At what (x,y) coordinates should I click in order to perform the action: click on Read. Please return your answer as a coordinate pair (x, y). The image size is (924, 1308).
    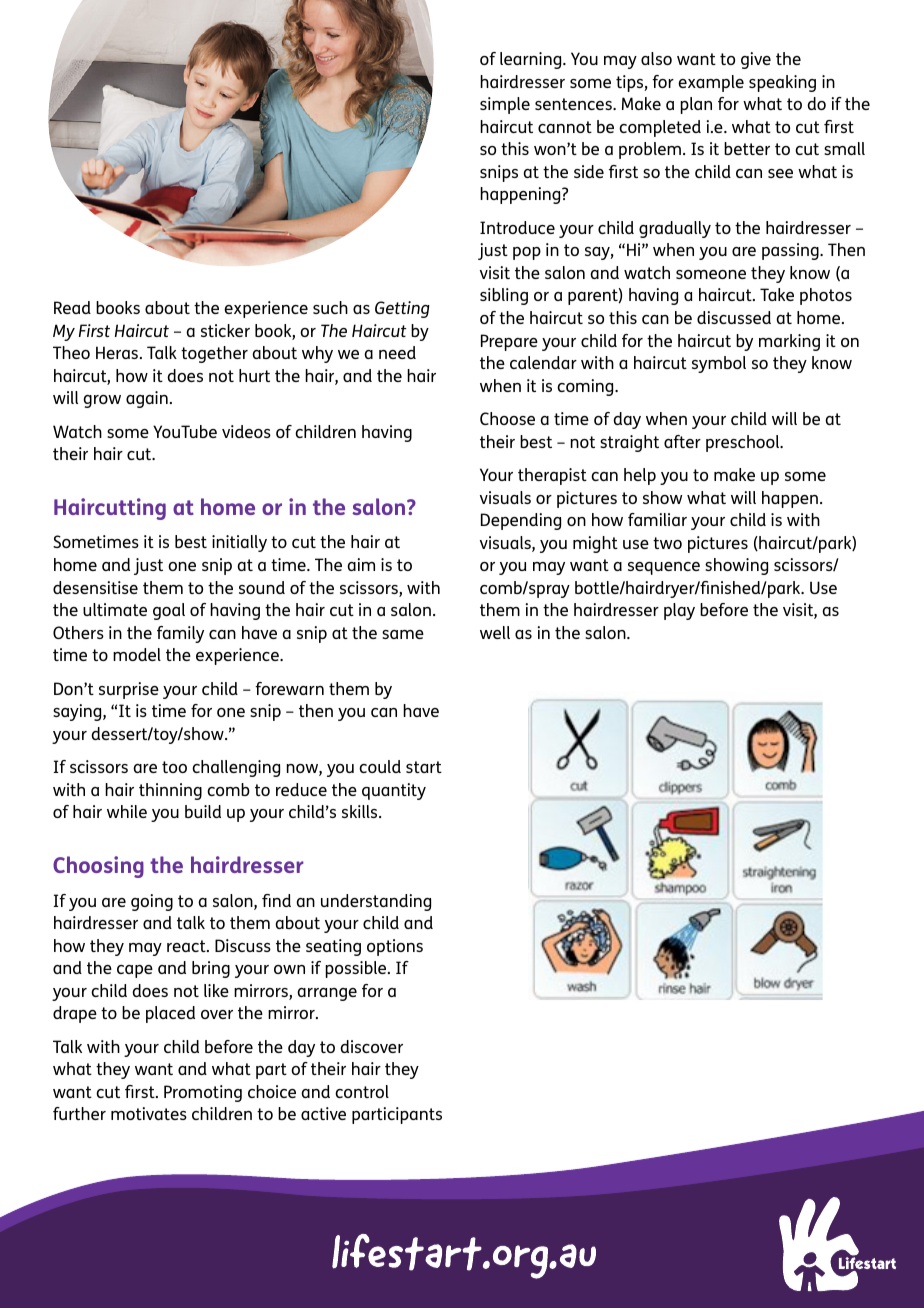
    Looking at the image, I should click on (72, 307).
